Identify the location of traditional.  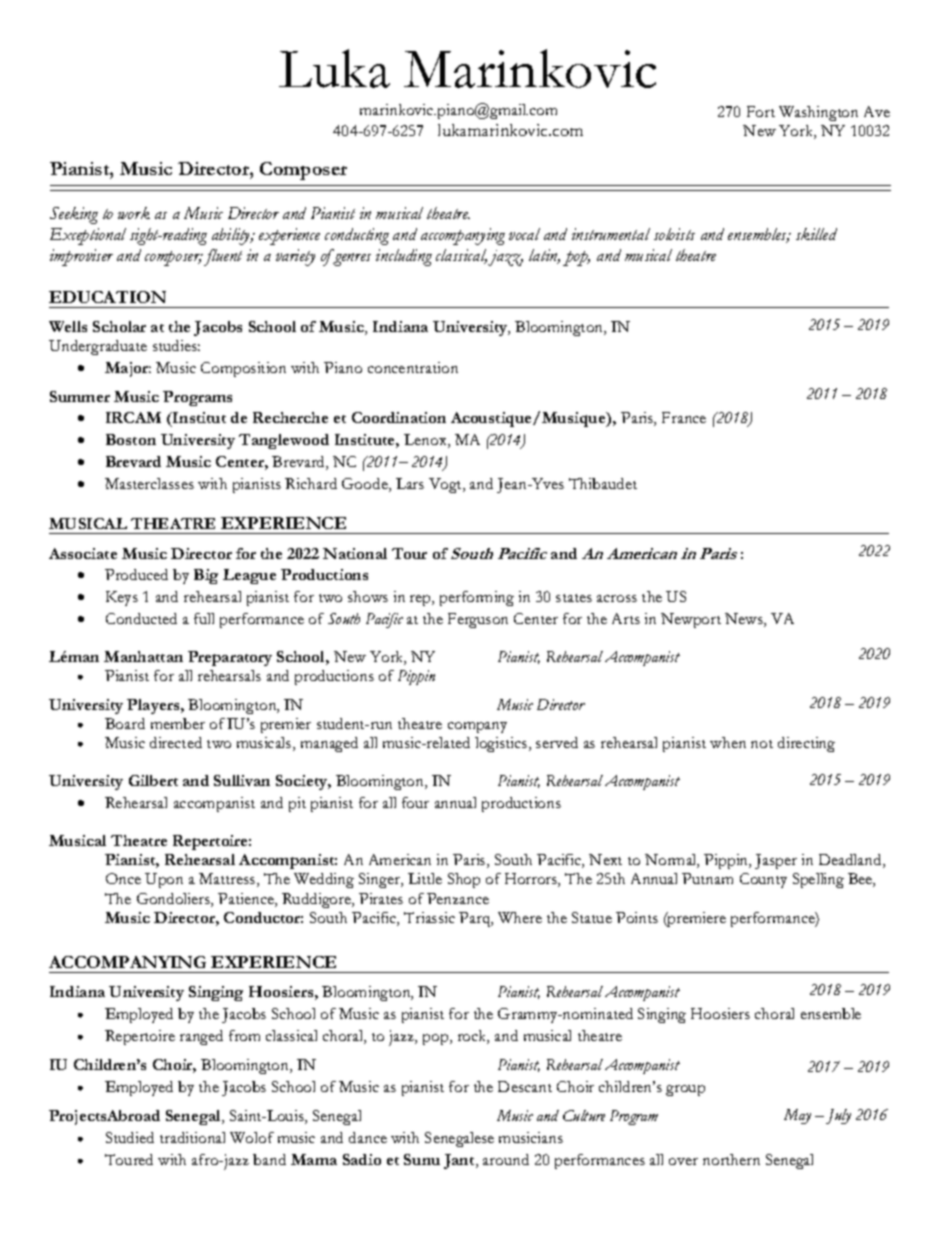
(192, 1137).
